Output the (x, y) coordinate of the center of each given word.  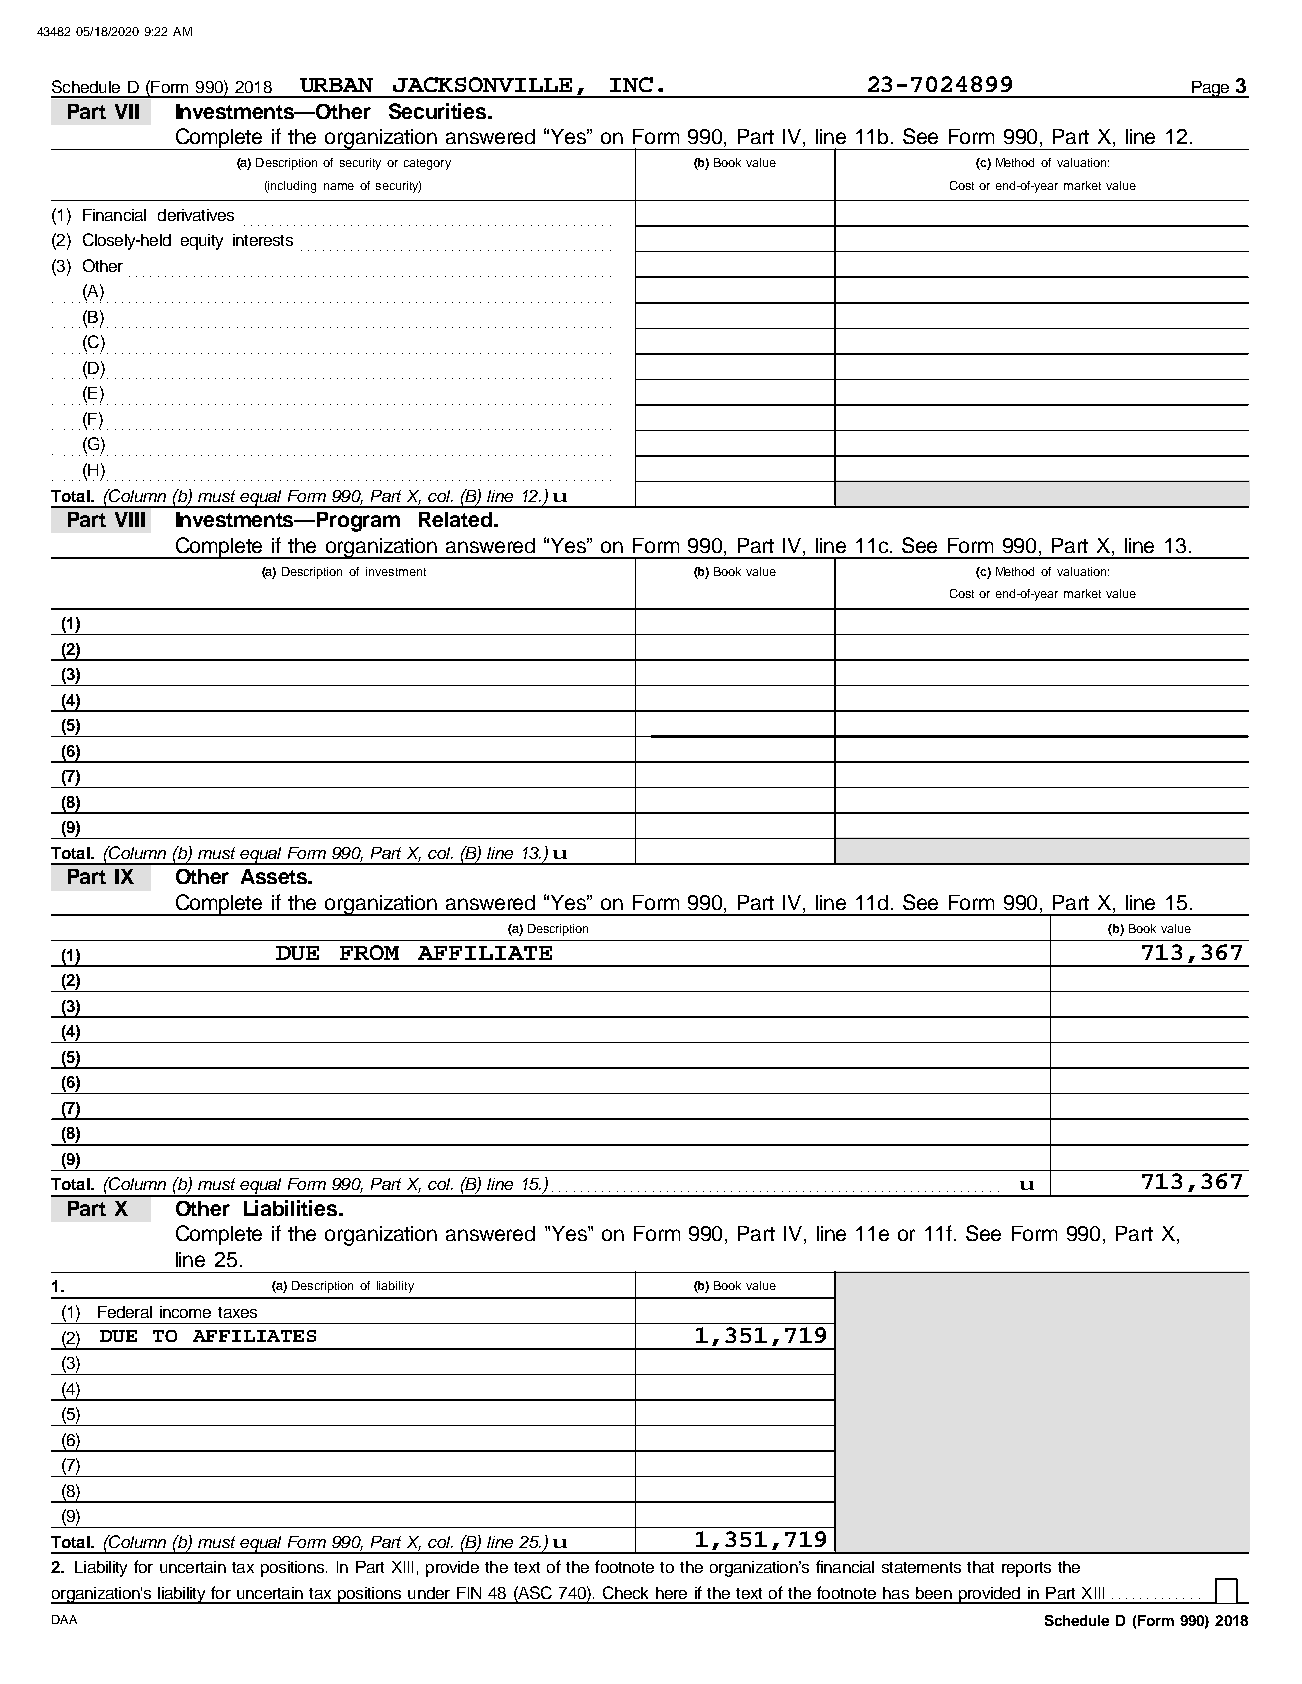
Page (1211, 89)
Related (455, 519)
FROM (369, 952)
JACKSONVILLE (482, 84)
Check (625, 1592)
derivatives (196, 215)
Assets (275, 876)
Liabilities (292, 1208)
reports (1026, 1569)
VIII (130, 519)
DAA (64, 1619)
